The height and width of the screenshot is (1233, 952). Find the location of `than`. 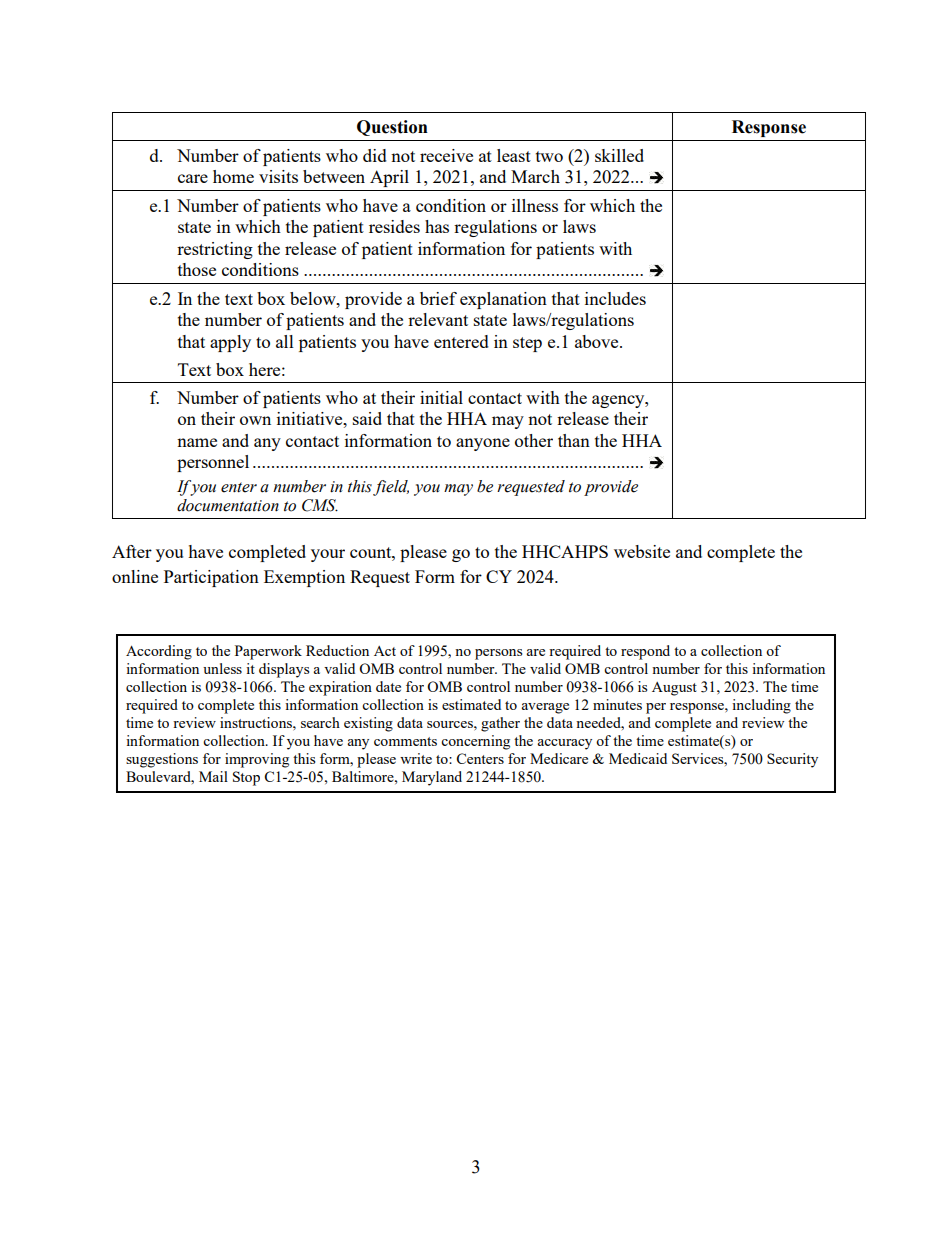

than is located at coordinates (574, 440).
